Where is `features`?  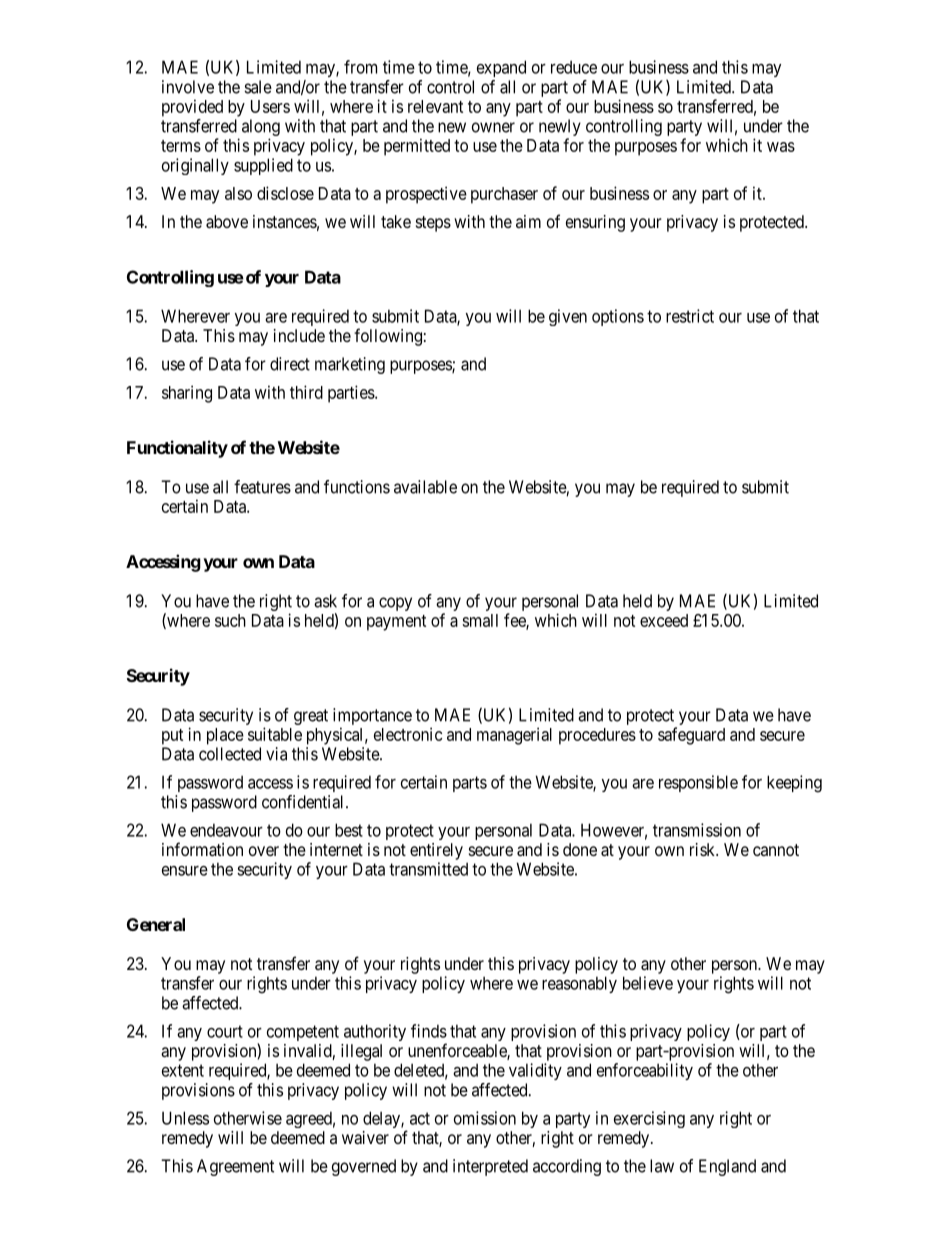
features is located at coordinates (262, 487).
